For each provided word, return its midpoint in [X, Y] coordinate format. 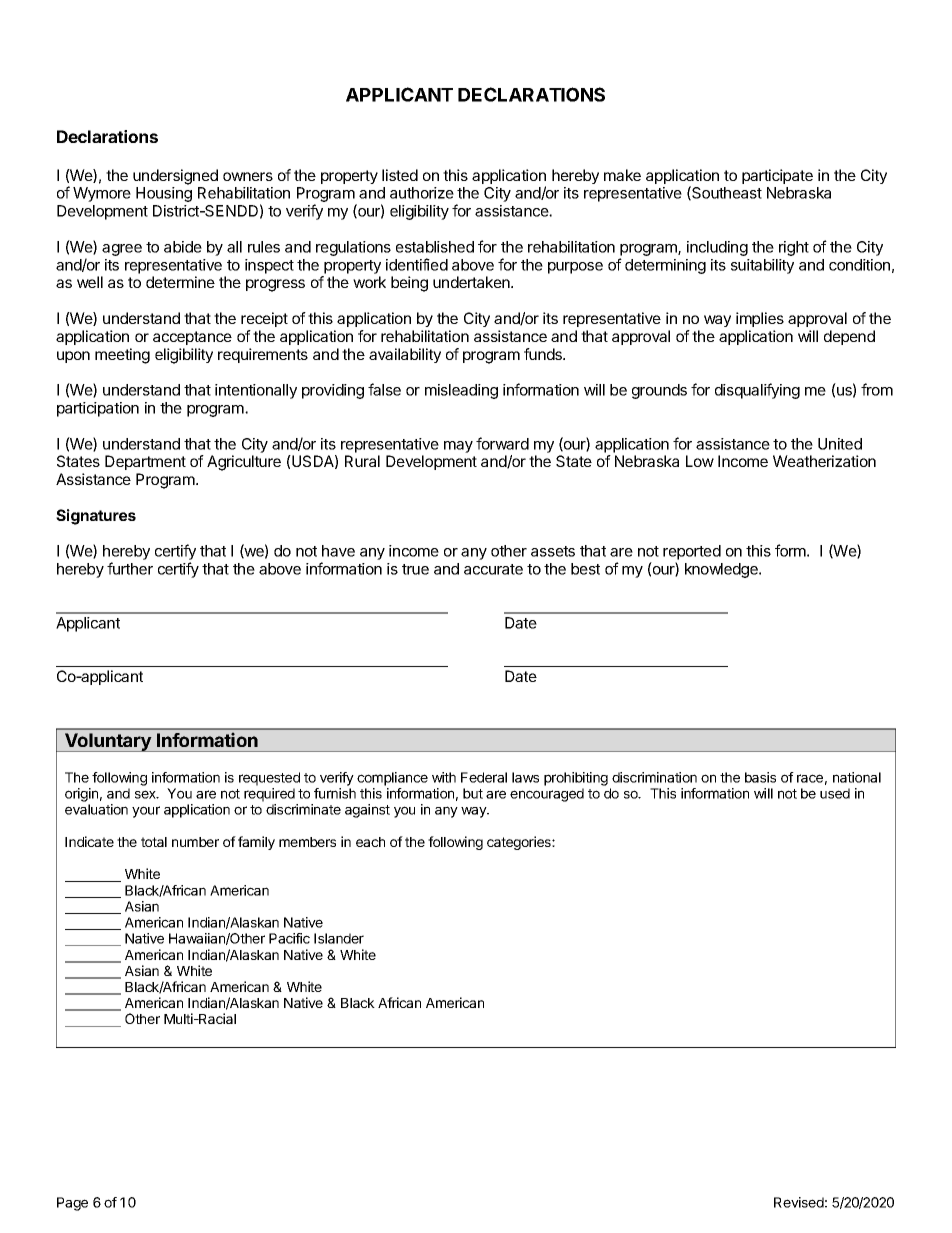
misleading [461, 391]
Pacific [289, 938]
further [130, 568]
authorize [422, 193]
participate [777, 176]
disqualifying [757, 391]
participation [98, 409]
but [473, 793]
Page [72, 1204]
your [146, 812]
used [835, 793]
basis [760, 777]
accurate [493, 569]
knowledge [722, 570]
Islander [339, 938]
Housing [164, 194]
